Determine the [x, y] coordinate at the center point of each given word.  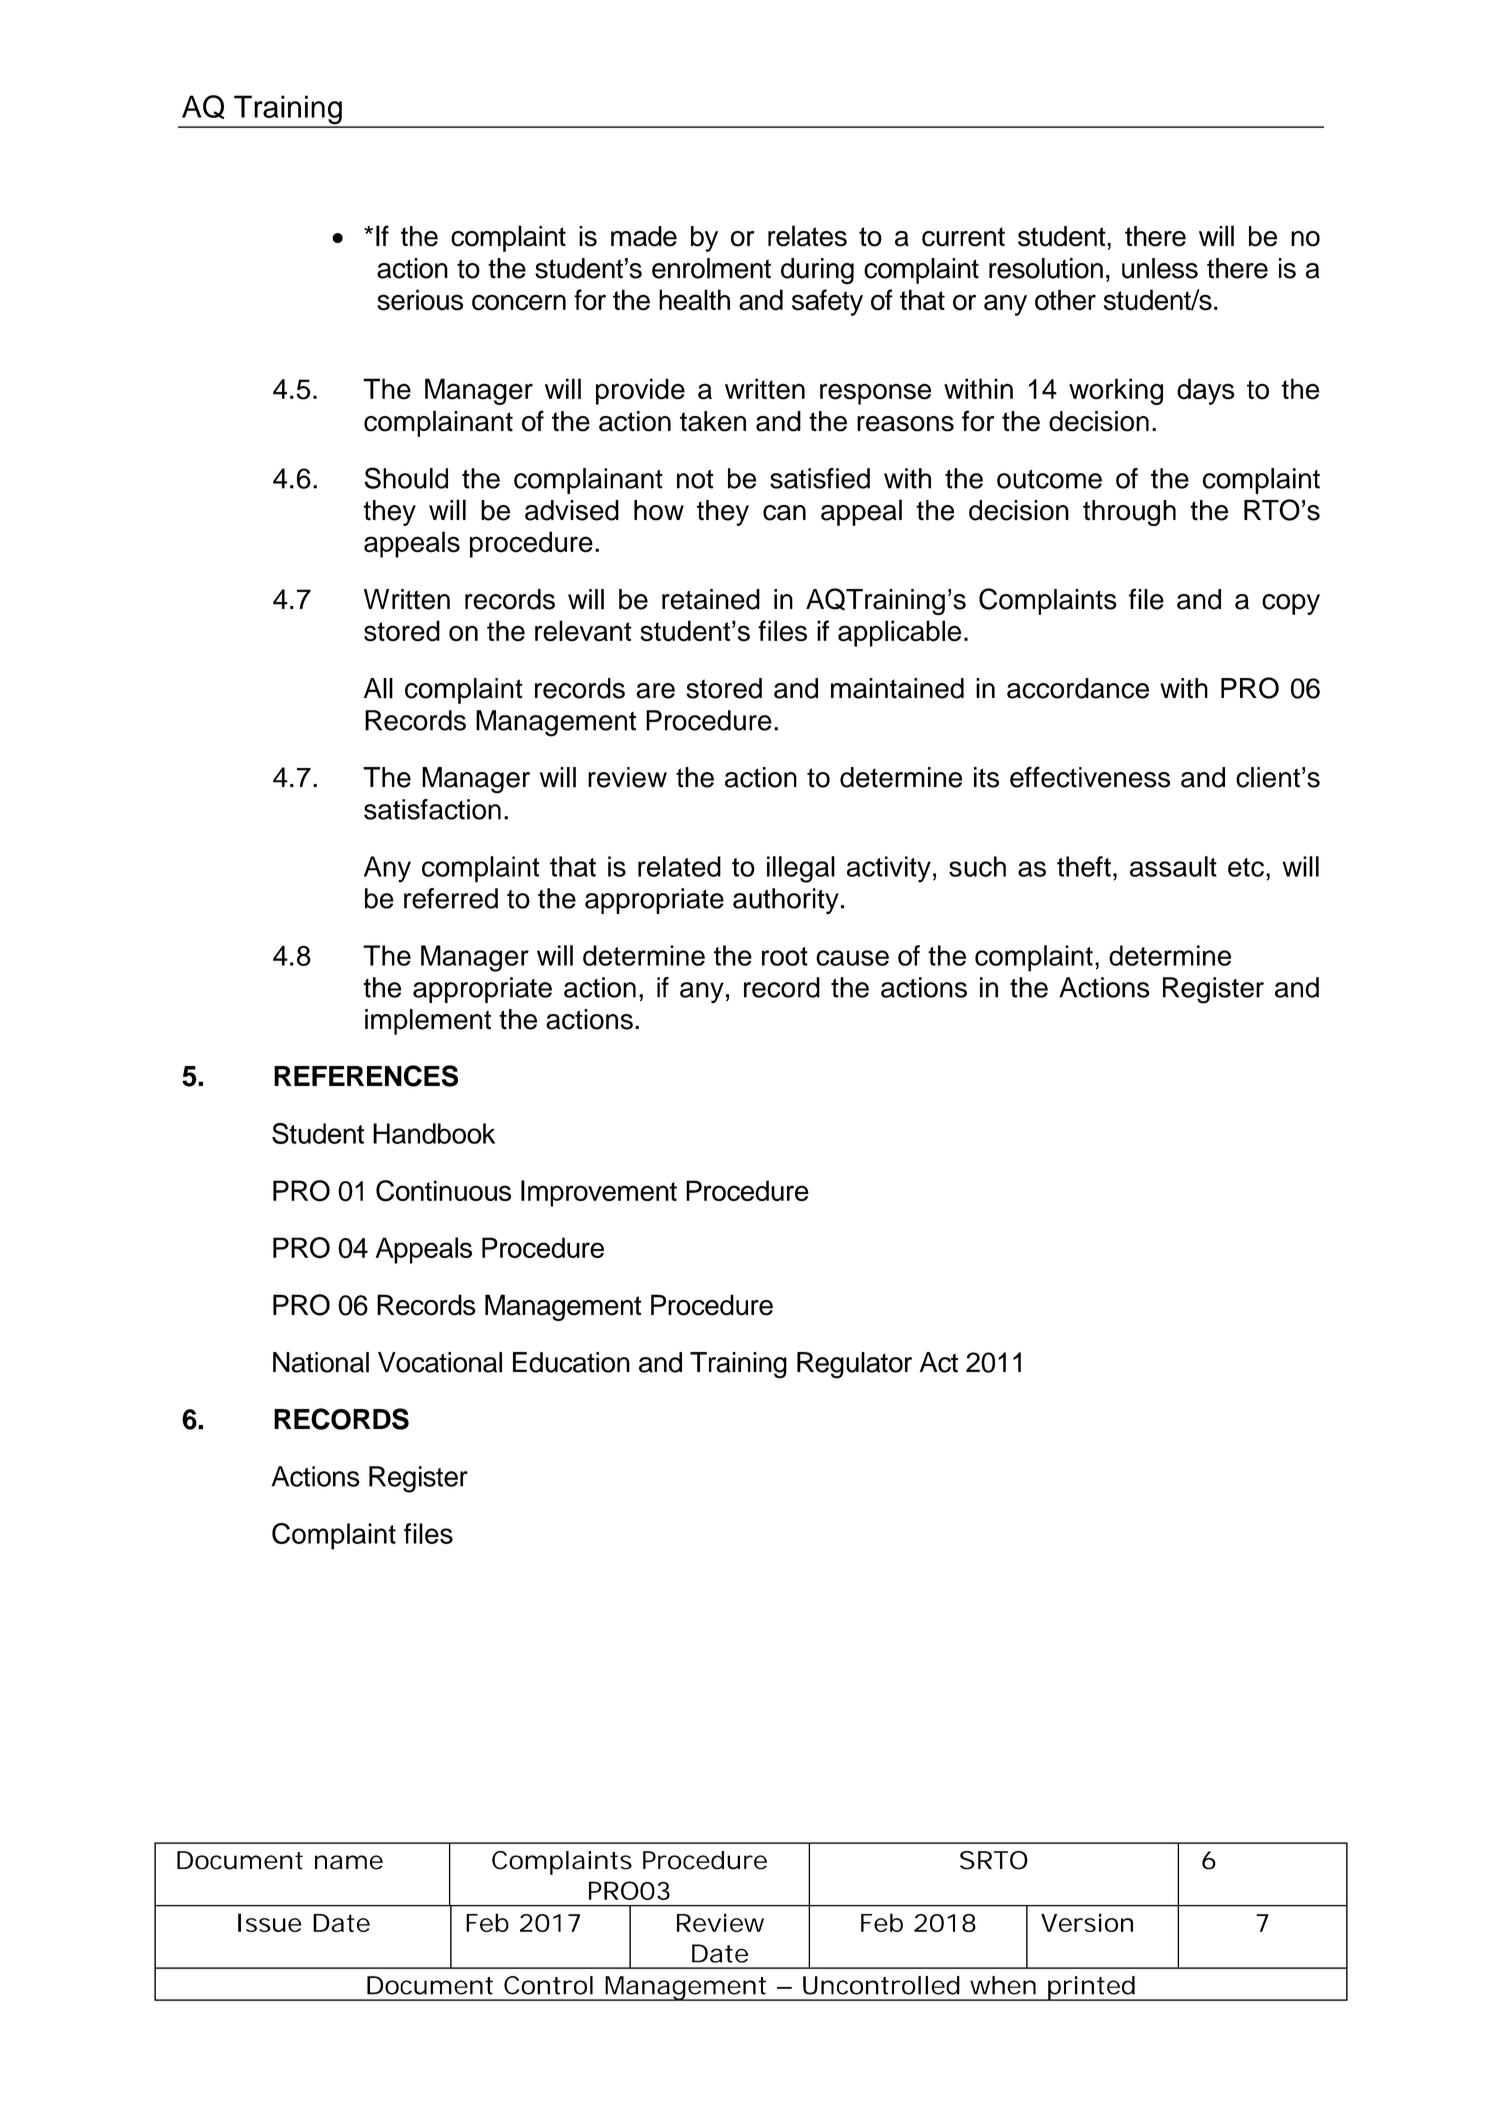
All [378, 688]
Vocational [440, 1362]
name [349, 1862]
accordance [1078, 688]
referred [451, 898]
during [817, 271]
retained [711, 599]
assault [1173, 866]
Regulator [854, 1365]
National [321, 1362]
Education [571, 1362]
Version [1087, 1922]
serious [420, 300]
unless [1160, 268]
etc [1246, 867]
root [785, 956]
